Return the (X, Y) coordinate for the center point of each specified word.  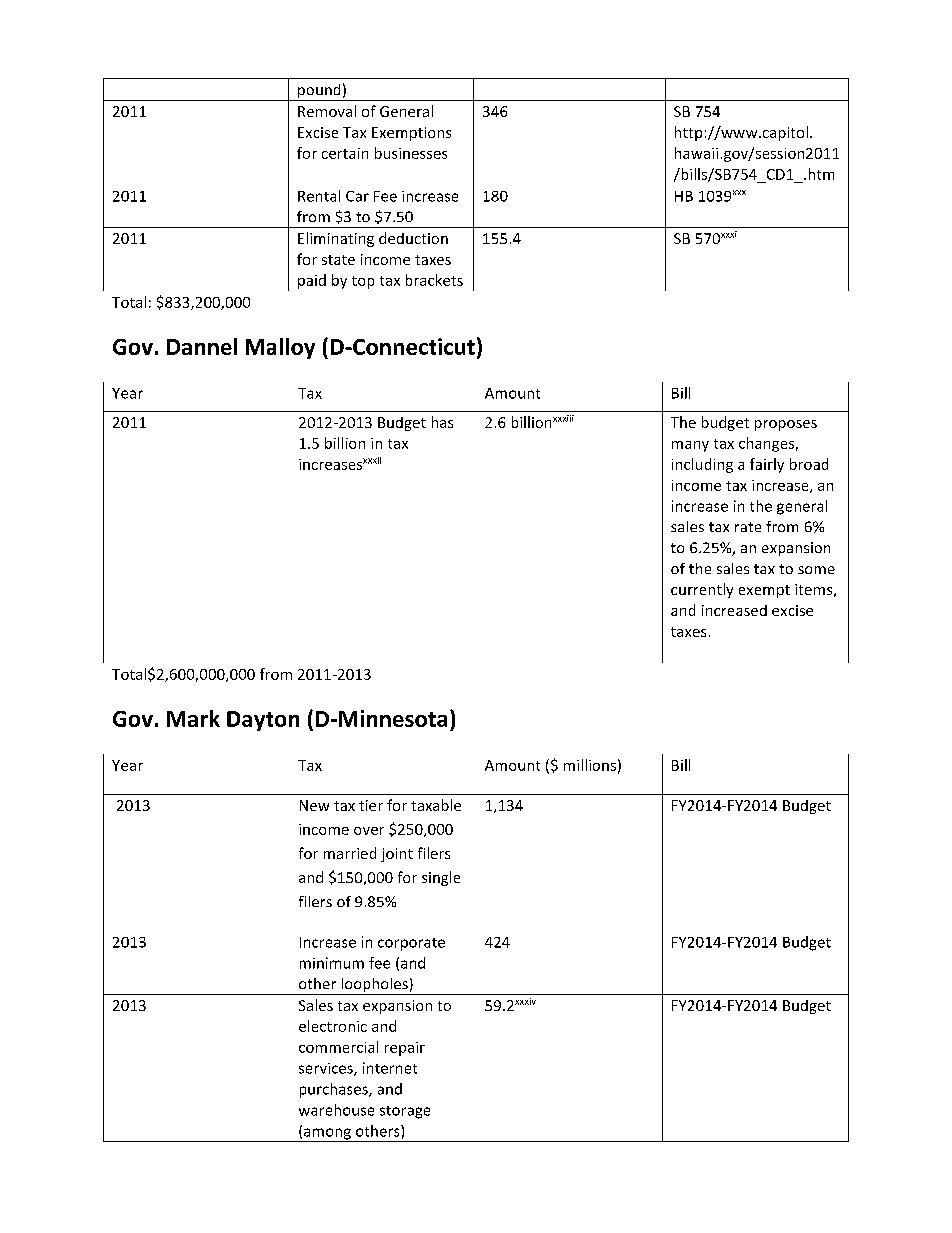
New (314, 805)
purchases (335, 1090)
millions (590, 765)
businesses (411, 153)
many (690, 446)
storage (405, 1112)
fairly (767, 465)
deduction (413, 238)
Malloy (280, 348)
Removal (327, 111)
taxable (436, 805)
